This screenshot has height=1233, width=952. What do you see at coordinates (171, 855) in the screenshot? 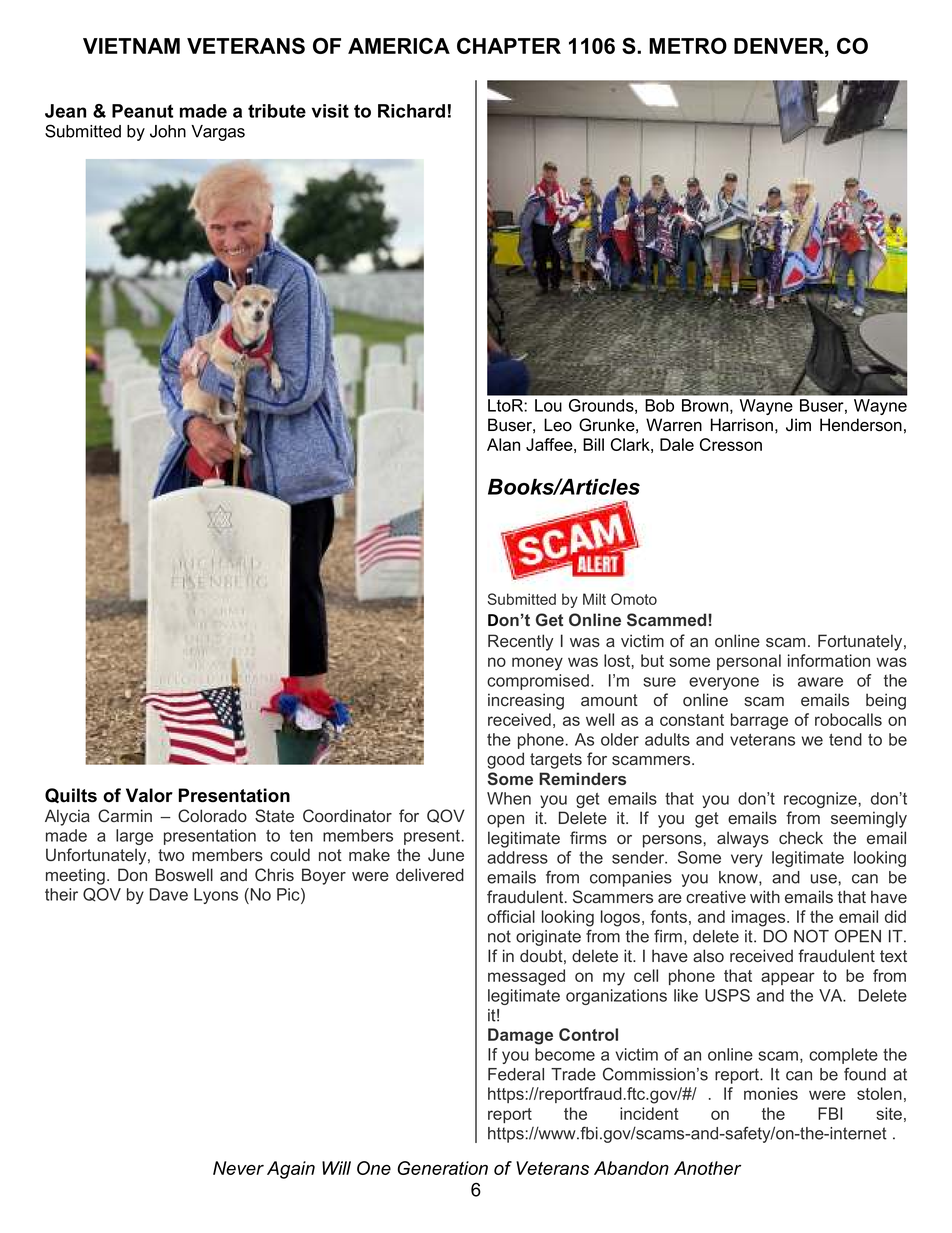
I see `two` at bounding box center [171, 855].
